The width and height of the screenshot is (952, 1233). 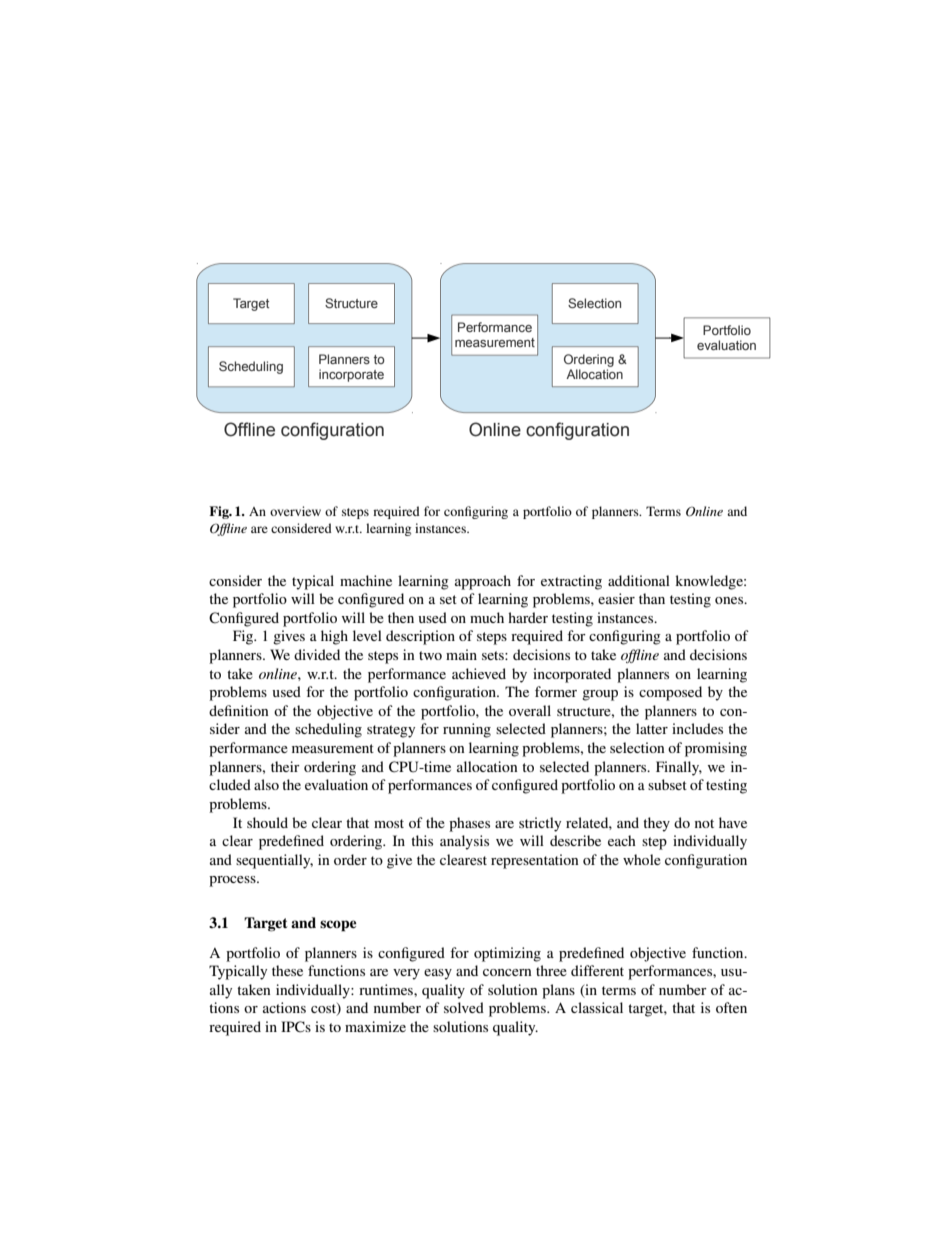 What do you see at coordinates (469, 824) in the screenshot?
I see `phases` at bounding box center [469, 824].
